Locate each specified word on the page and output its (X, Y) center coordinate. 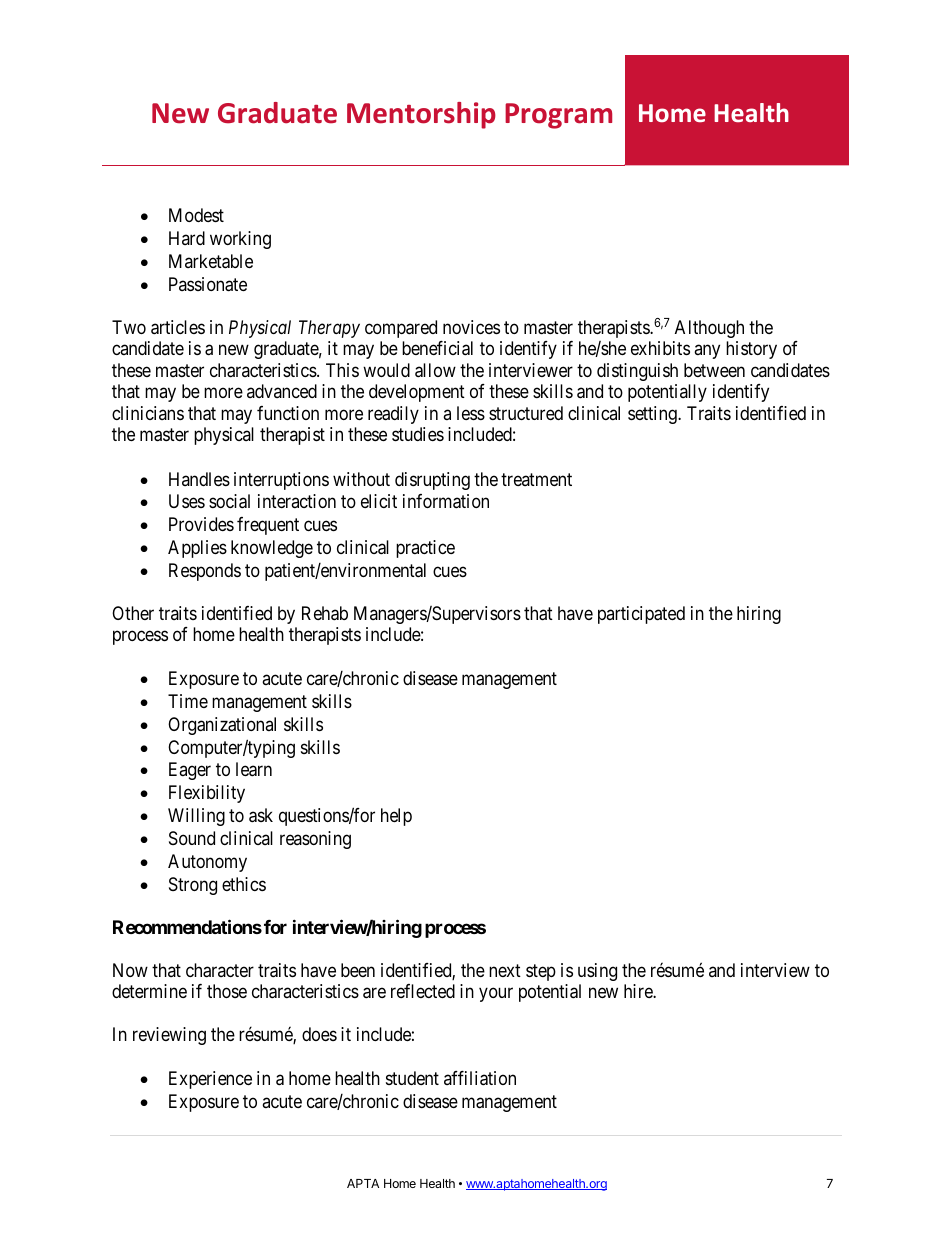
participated (641, 615)
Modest (196, 215)
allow (435, 370)
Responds (205, 572)
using (597, 972)
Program (558, 116)
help (396, 817)
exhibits (660, 348)
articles (178, 327)
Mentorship (421, 115)
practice (425, 549)
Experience (210, 1080)
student (412, 1078)
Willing (196, 817)
